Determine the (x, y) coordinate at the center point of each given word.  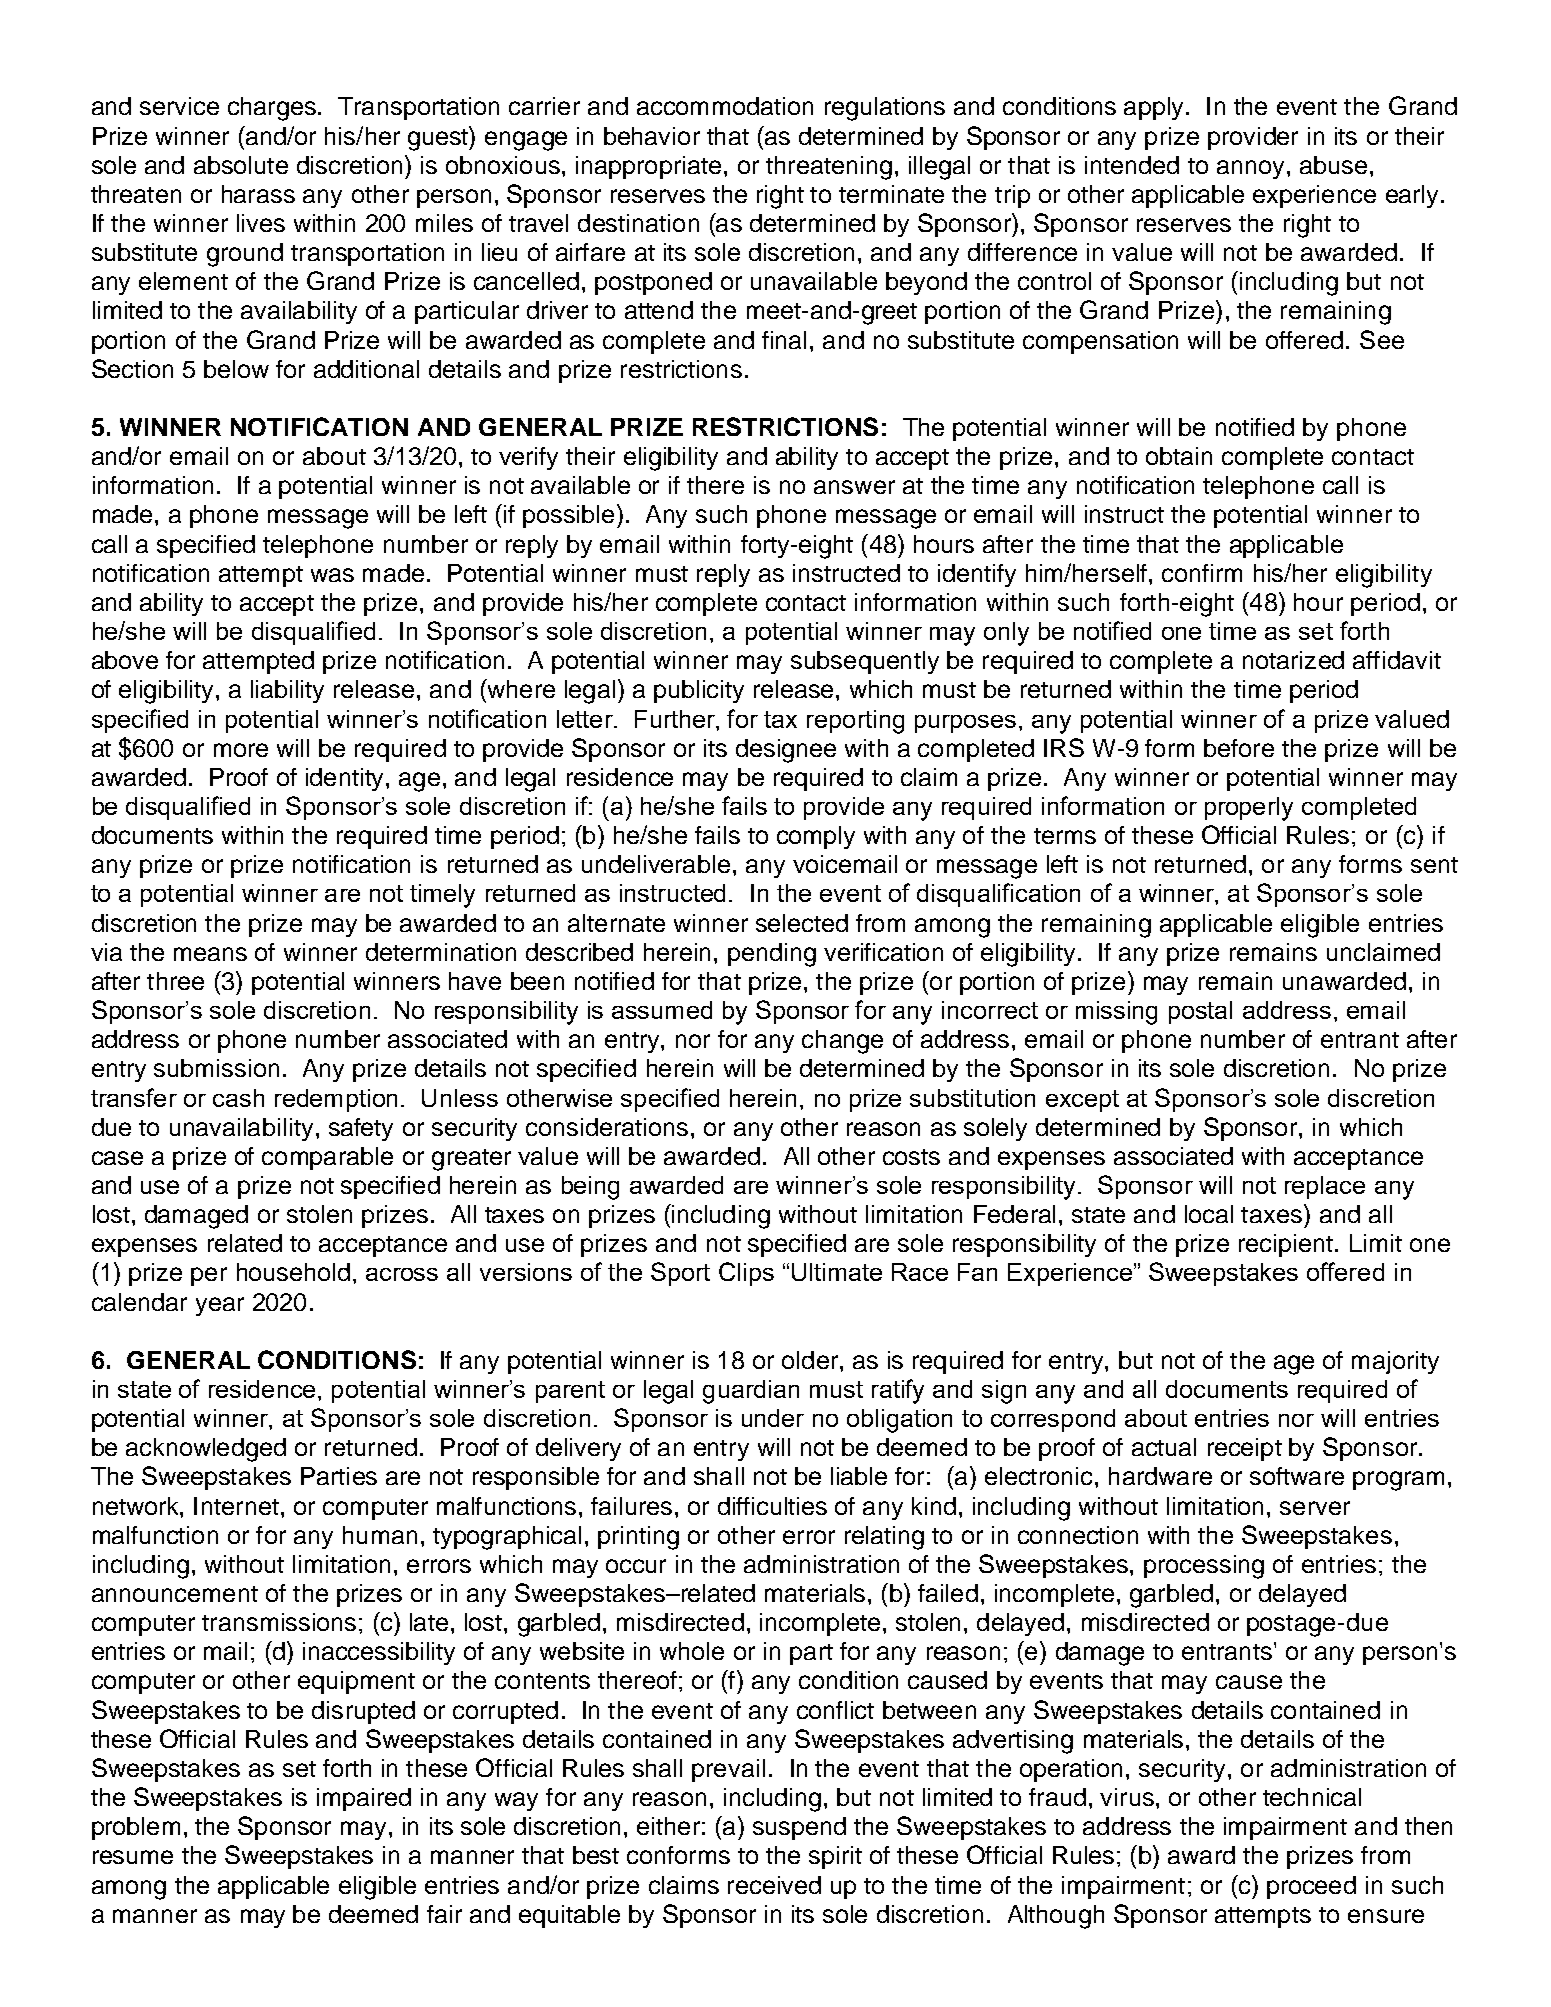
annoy (1250, 169)
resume (133, 1857)
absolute (241, 165)
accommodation (725, 106)
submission (216, 1068)
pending (772, 955)
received (774, 1885)
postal (1200, 1012)
